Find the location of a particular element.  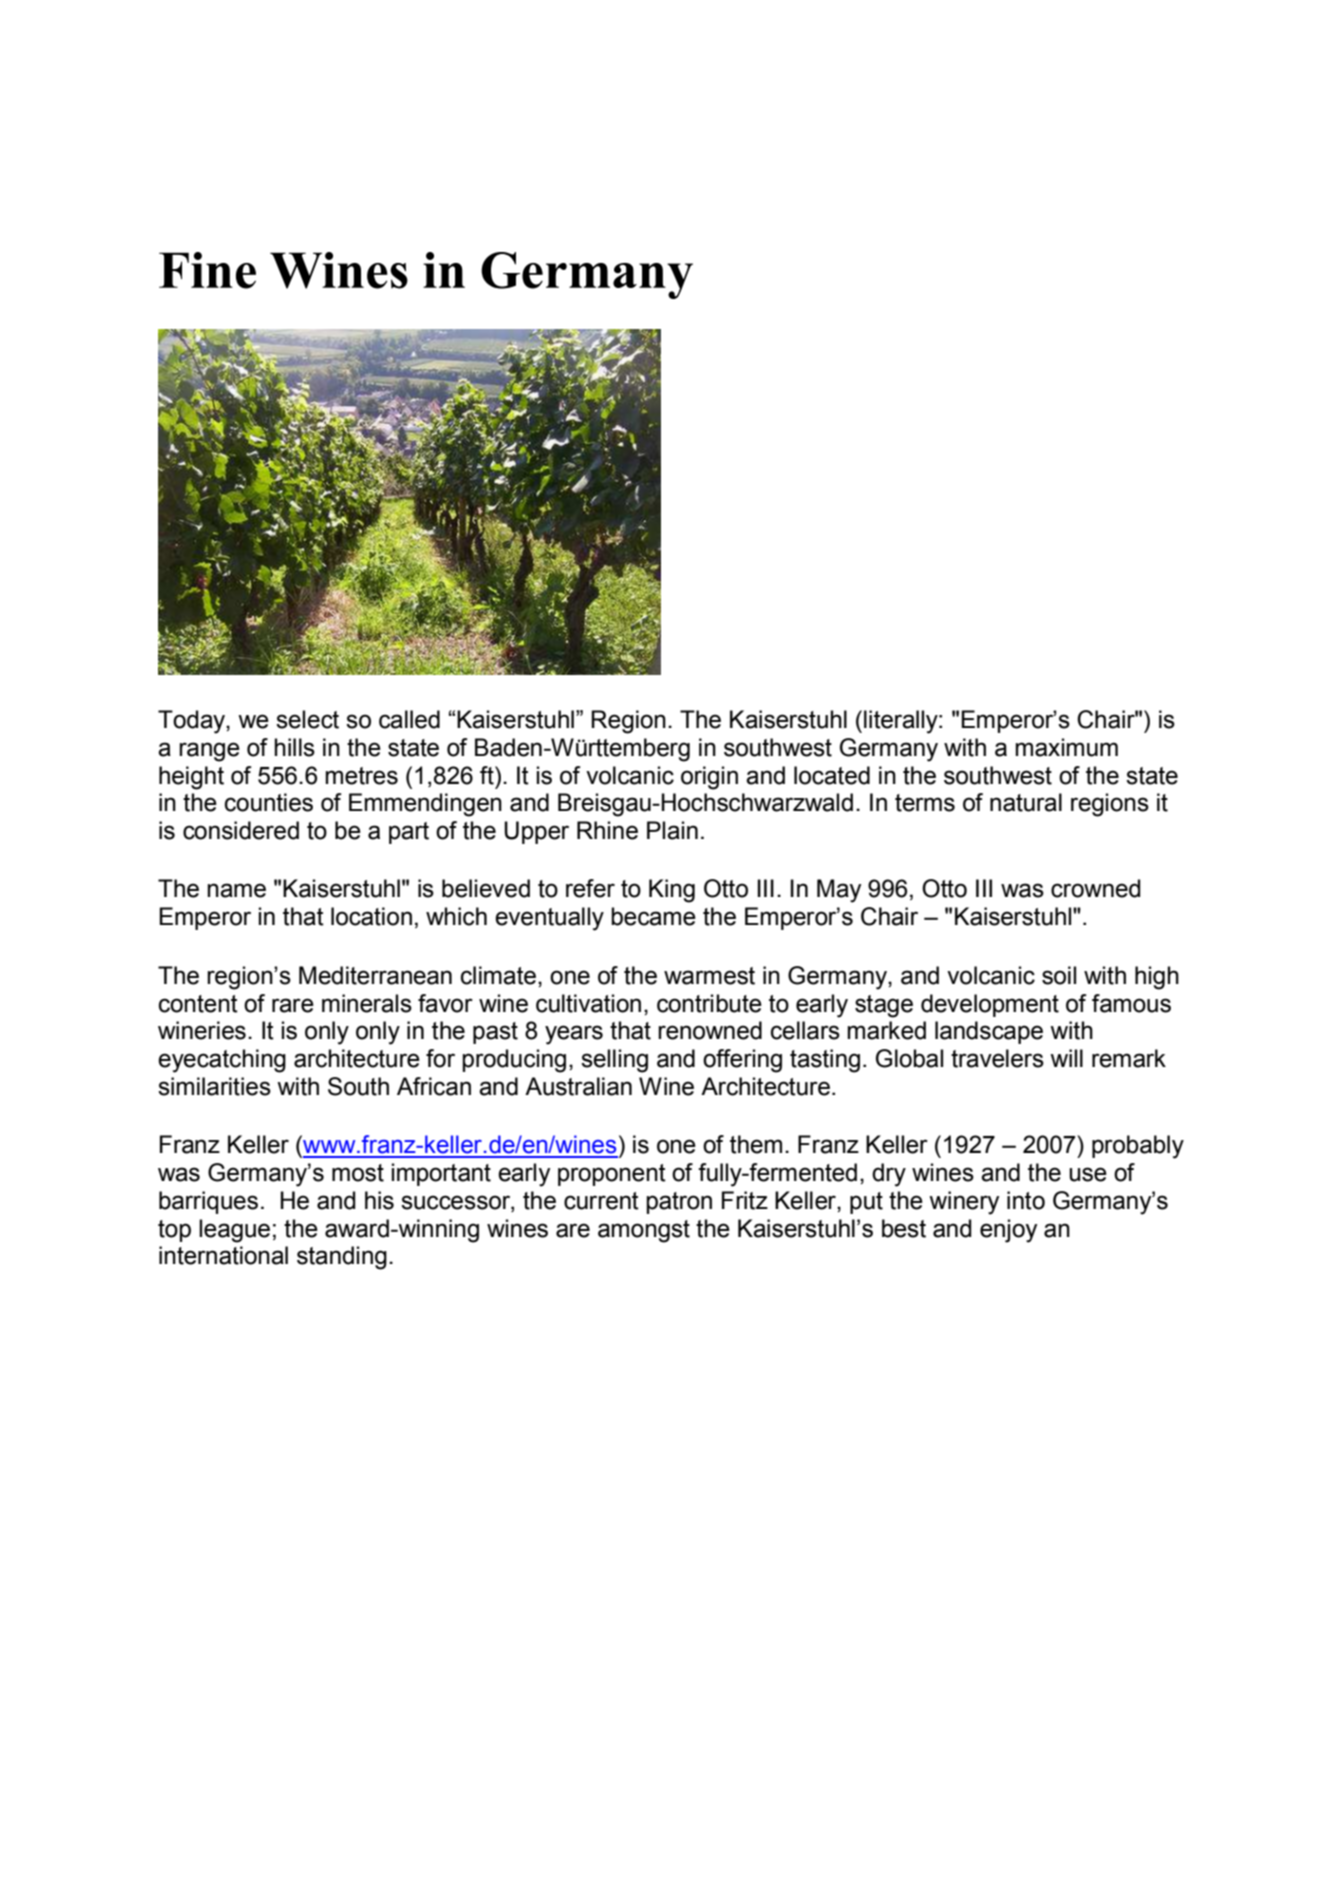

called is located at coordinates (409, 719).
